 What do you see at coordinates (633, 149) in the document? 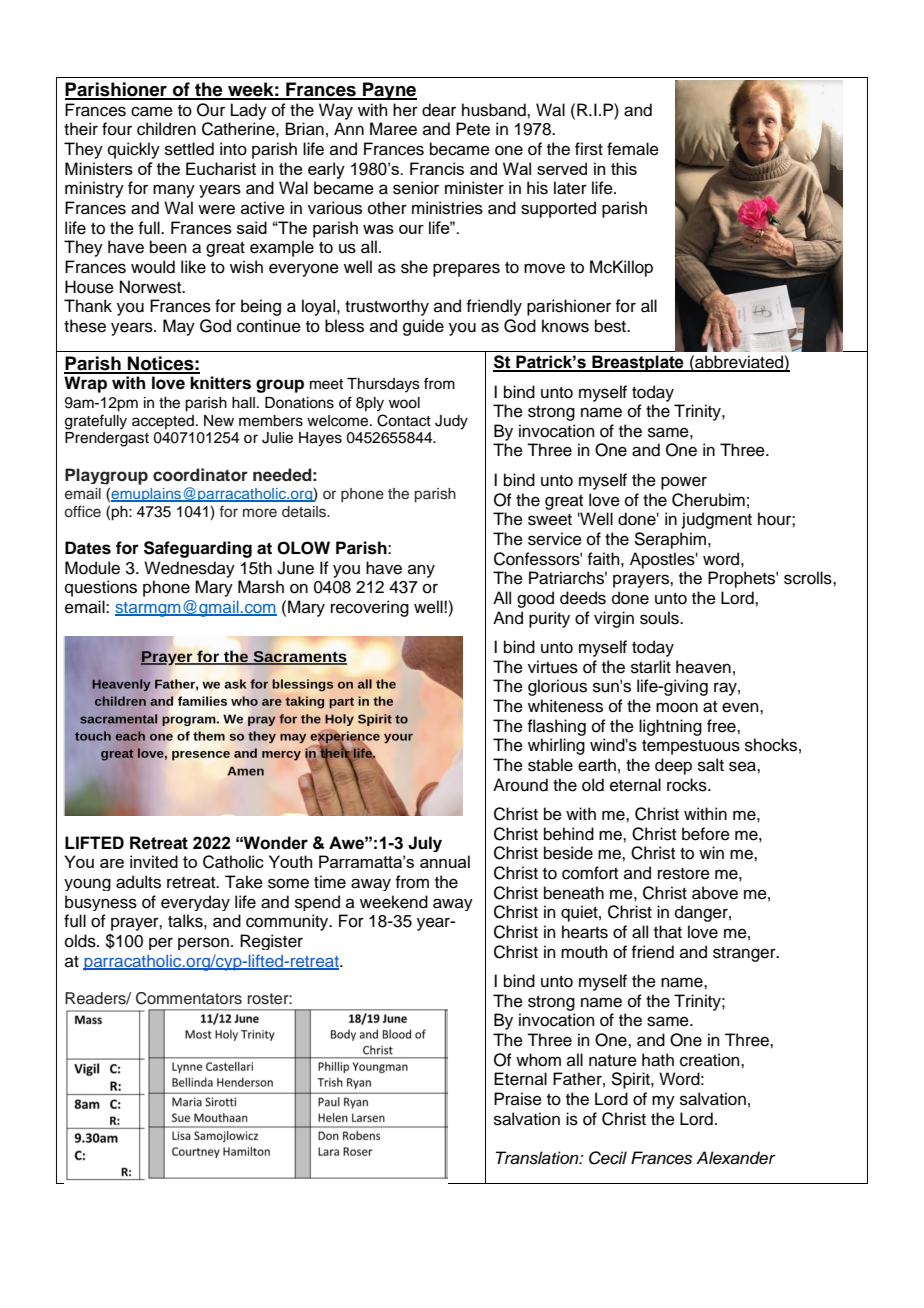
I see `female` at bounding box center [633, 149].
